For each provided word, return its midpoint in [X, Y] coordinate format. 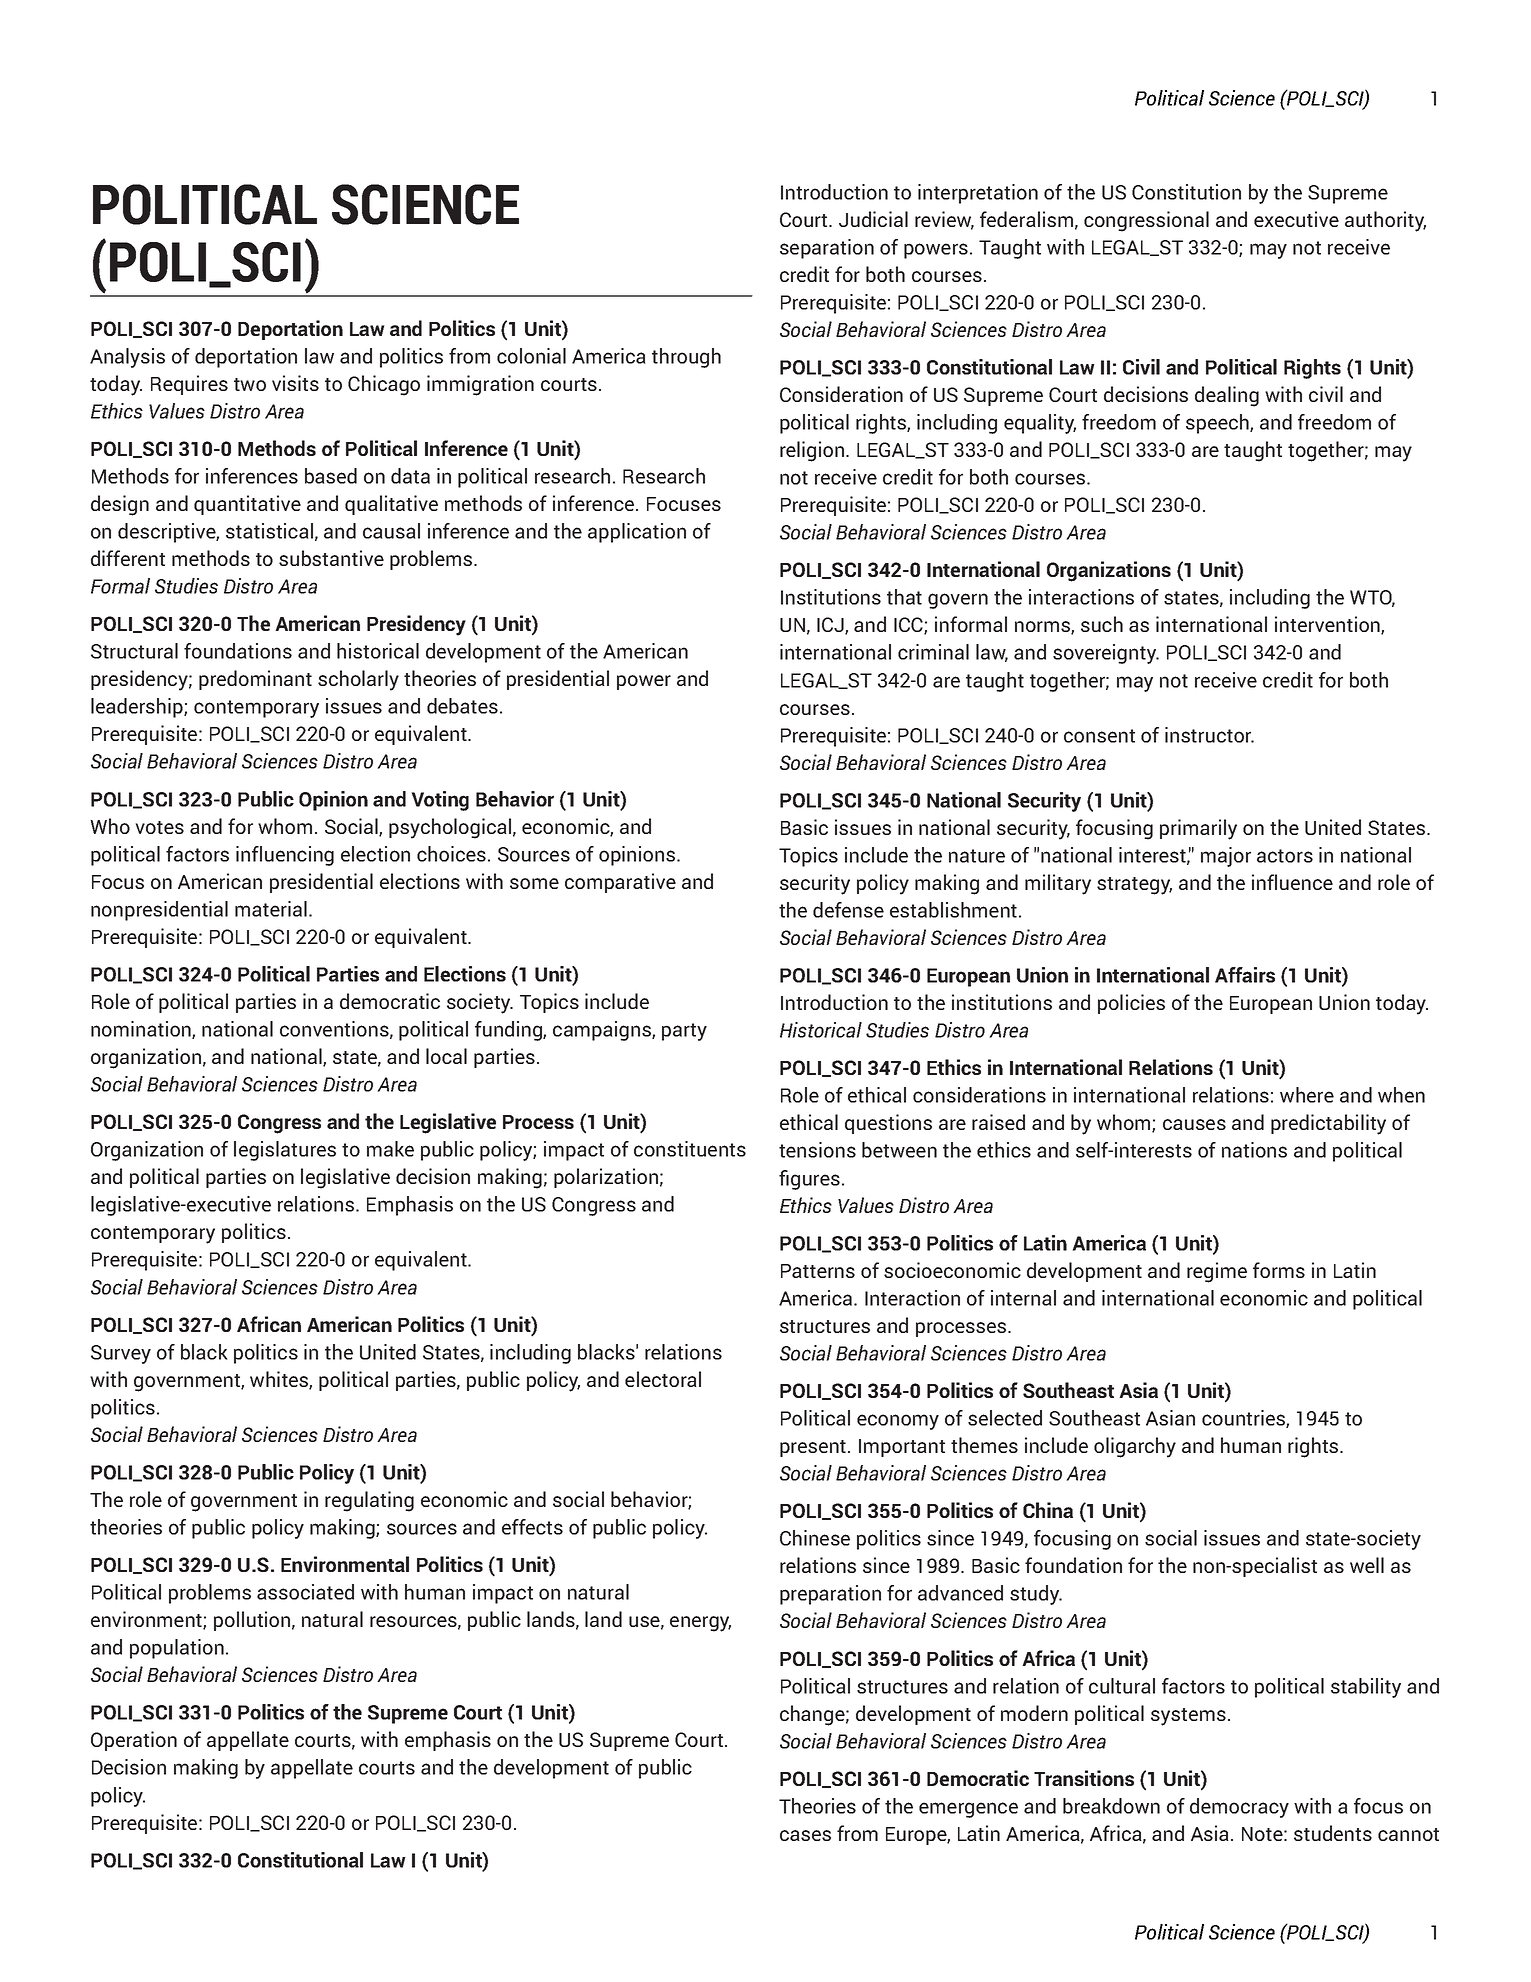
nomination [142, 1030]
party [684, 1032]
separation [827, 249]
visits [295, 383]
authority [1385, 221]
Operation [134, 1741]
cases [805, 1835]
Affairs [1245, 975]
